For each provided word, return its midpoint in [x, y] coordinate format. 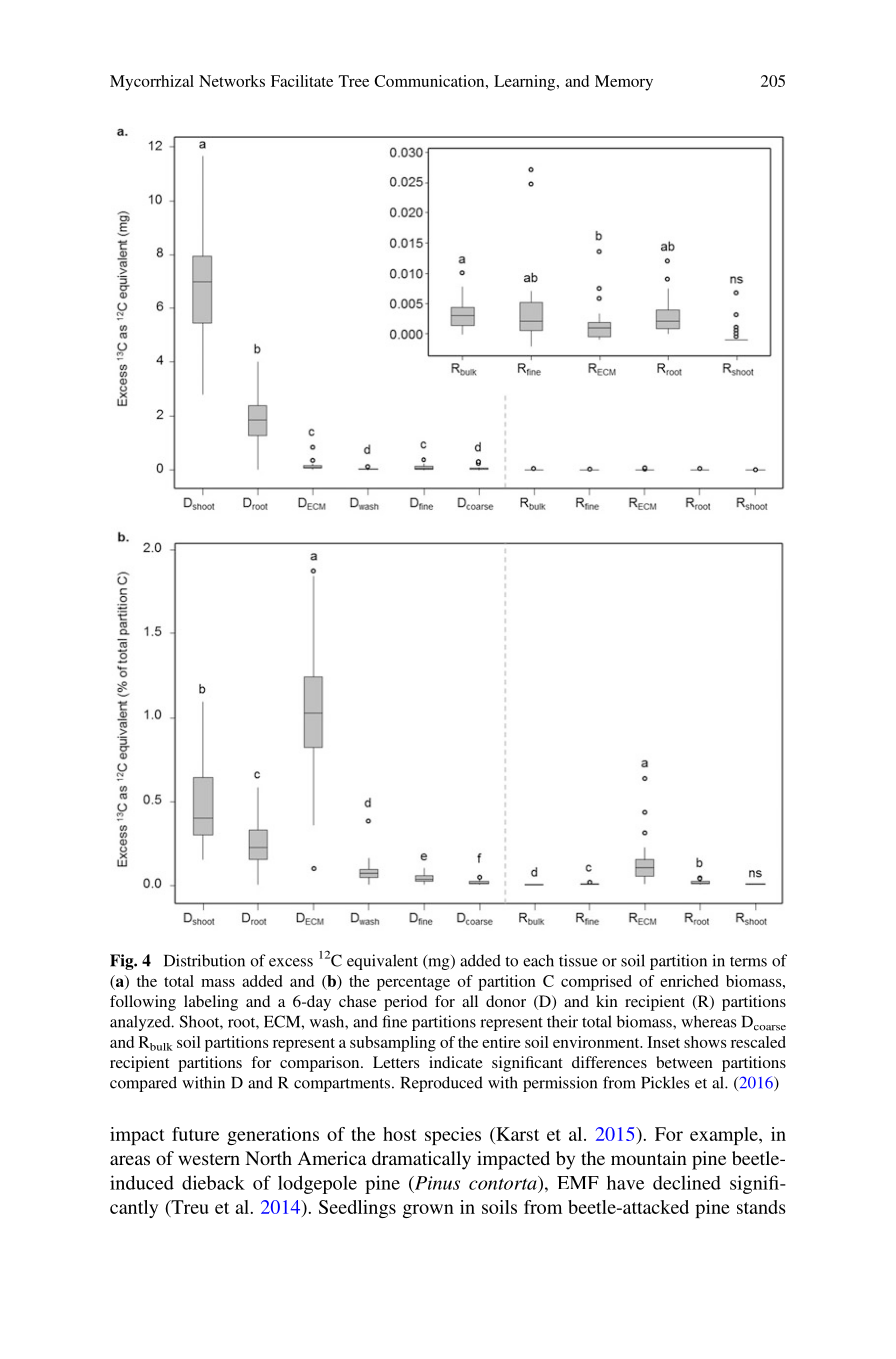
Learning [526, 83]
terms [748, 961]
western [209, 1159]
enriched [689, 981]
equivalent [382, 962]
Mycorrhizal [152, 83]
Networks [232, 81]
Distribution [204, 960]
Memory [624, 83]
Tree [354, 81]
